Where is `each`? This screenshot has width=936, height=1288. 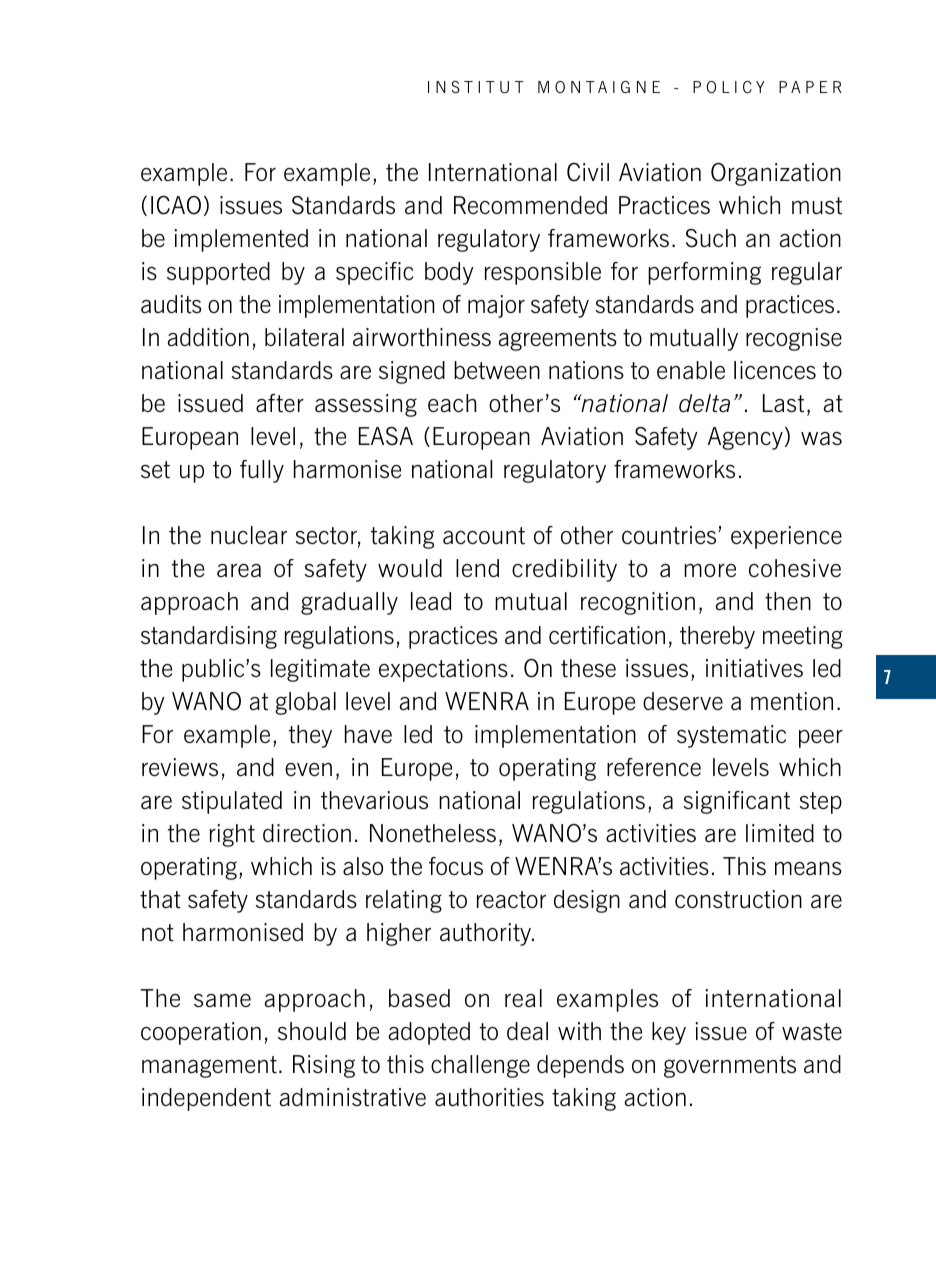 each is located at coordinates (452, 403).
